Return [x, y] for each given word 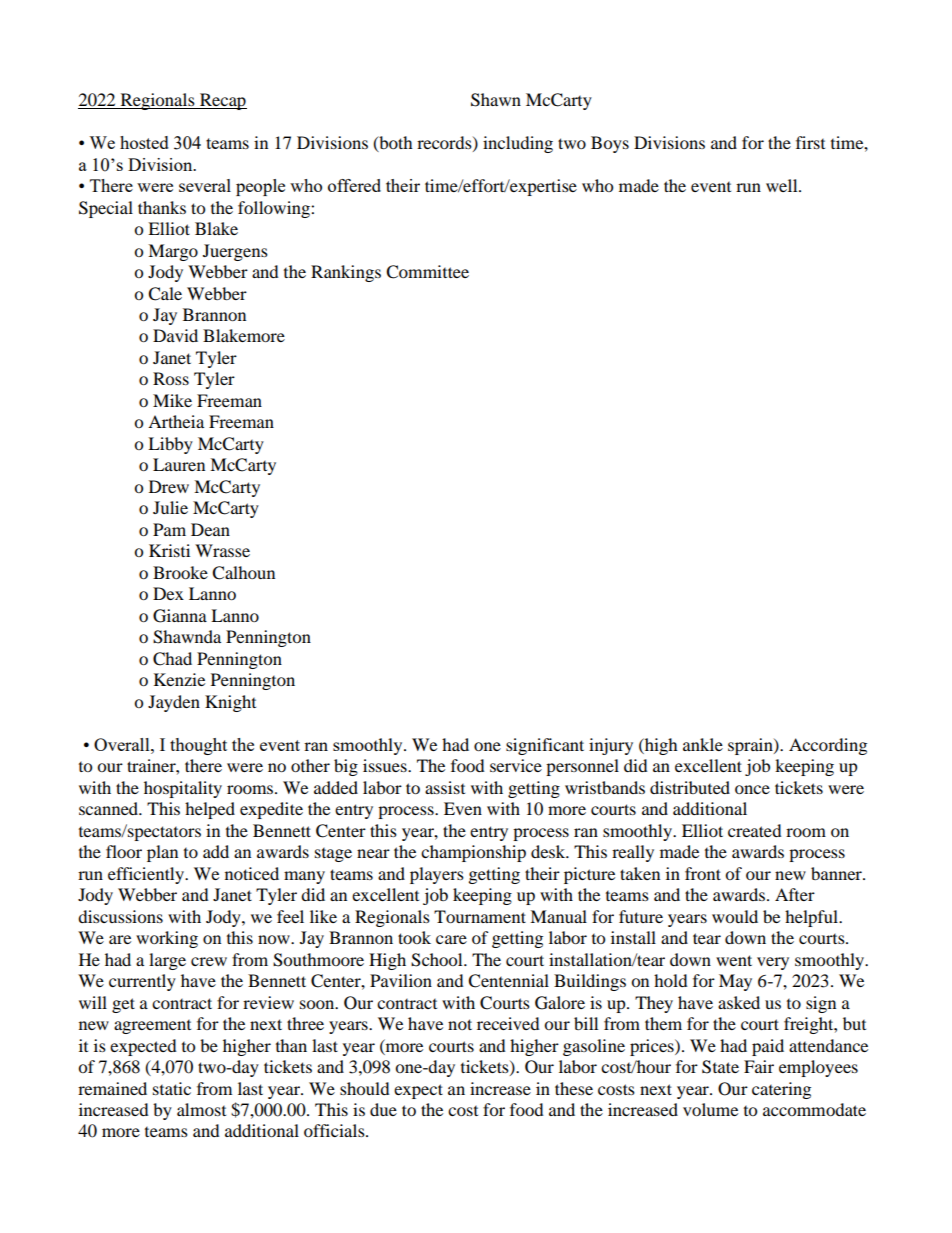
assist [445, 787]
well [783, 185]
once [752, 789]
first [810, 142]
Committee [427, 272]
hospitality [183, 789]
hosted [144, 142]
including [518, 144]
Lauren [179, 464]
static [172, 1088]
